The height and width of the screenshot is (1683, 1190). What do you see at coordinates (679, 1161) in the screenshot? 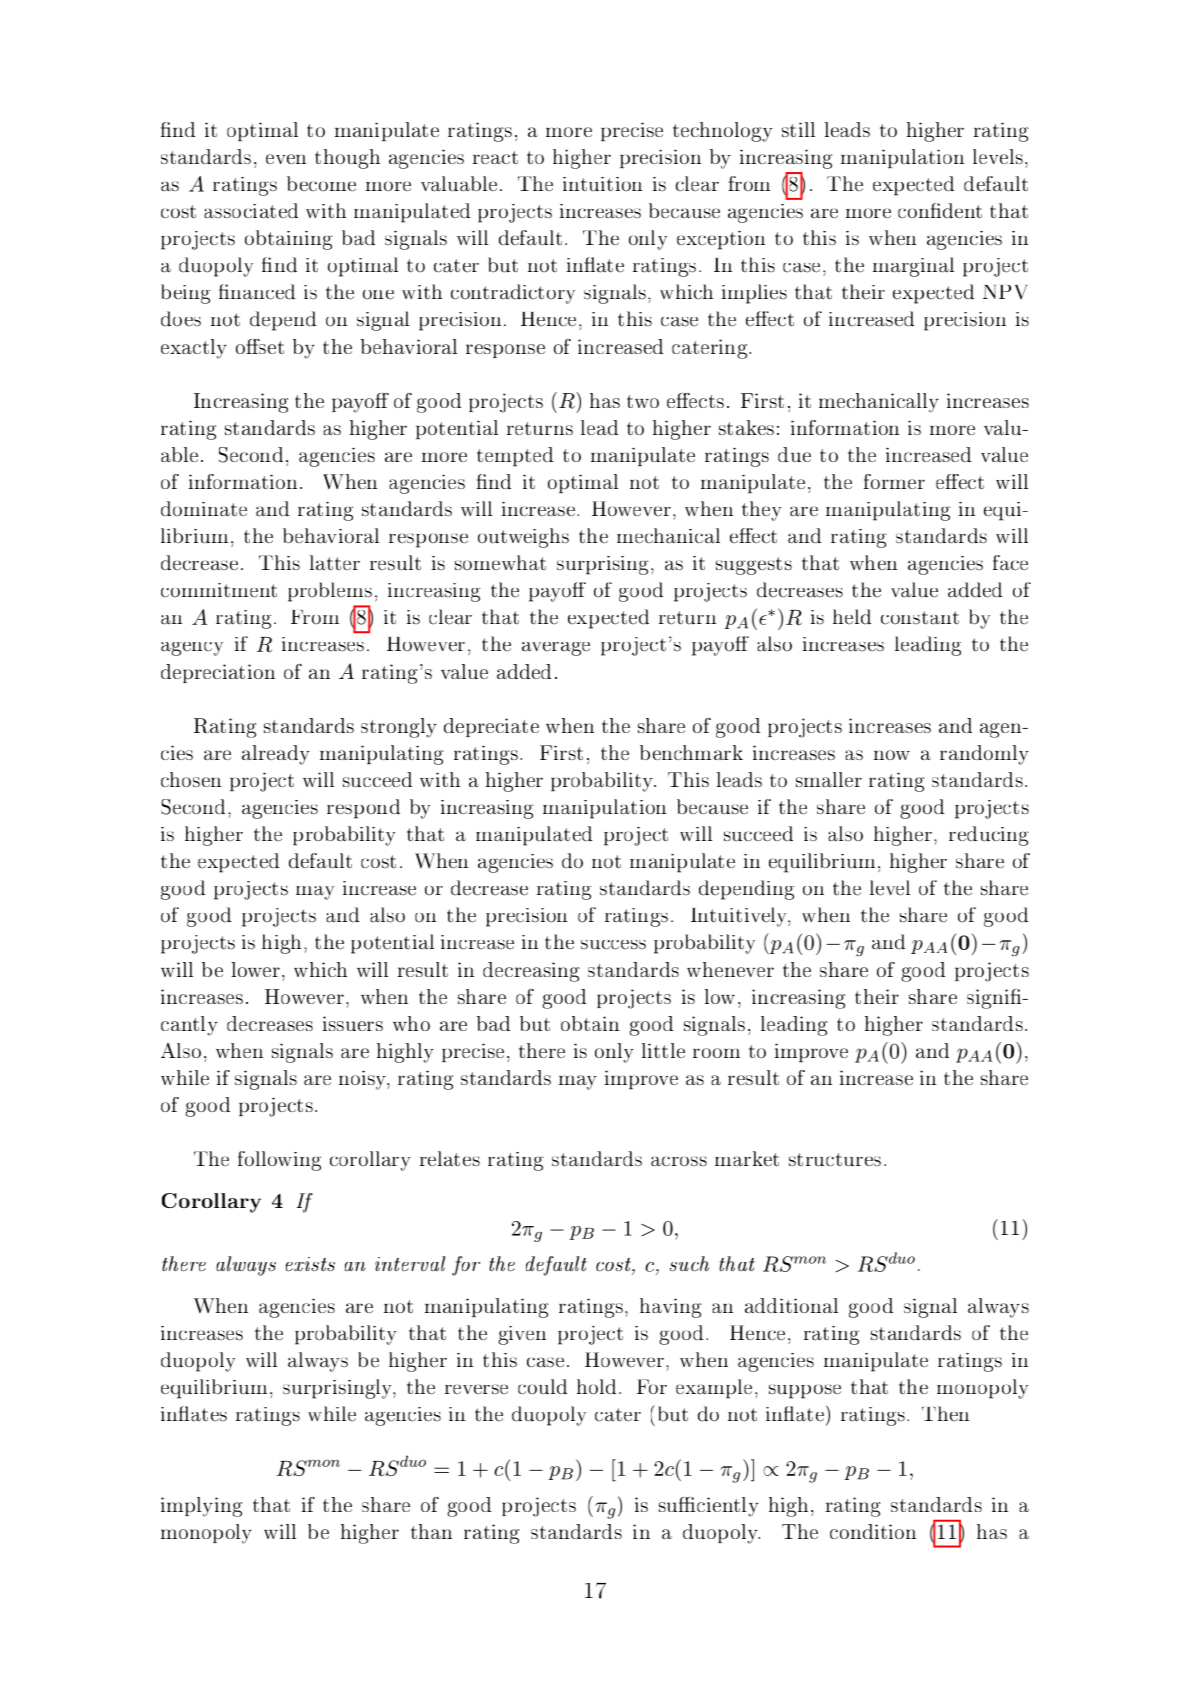
I see `across` at bounding box center [679, 1161].
